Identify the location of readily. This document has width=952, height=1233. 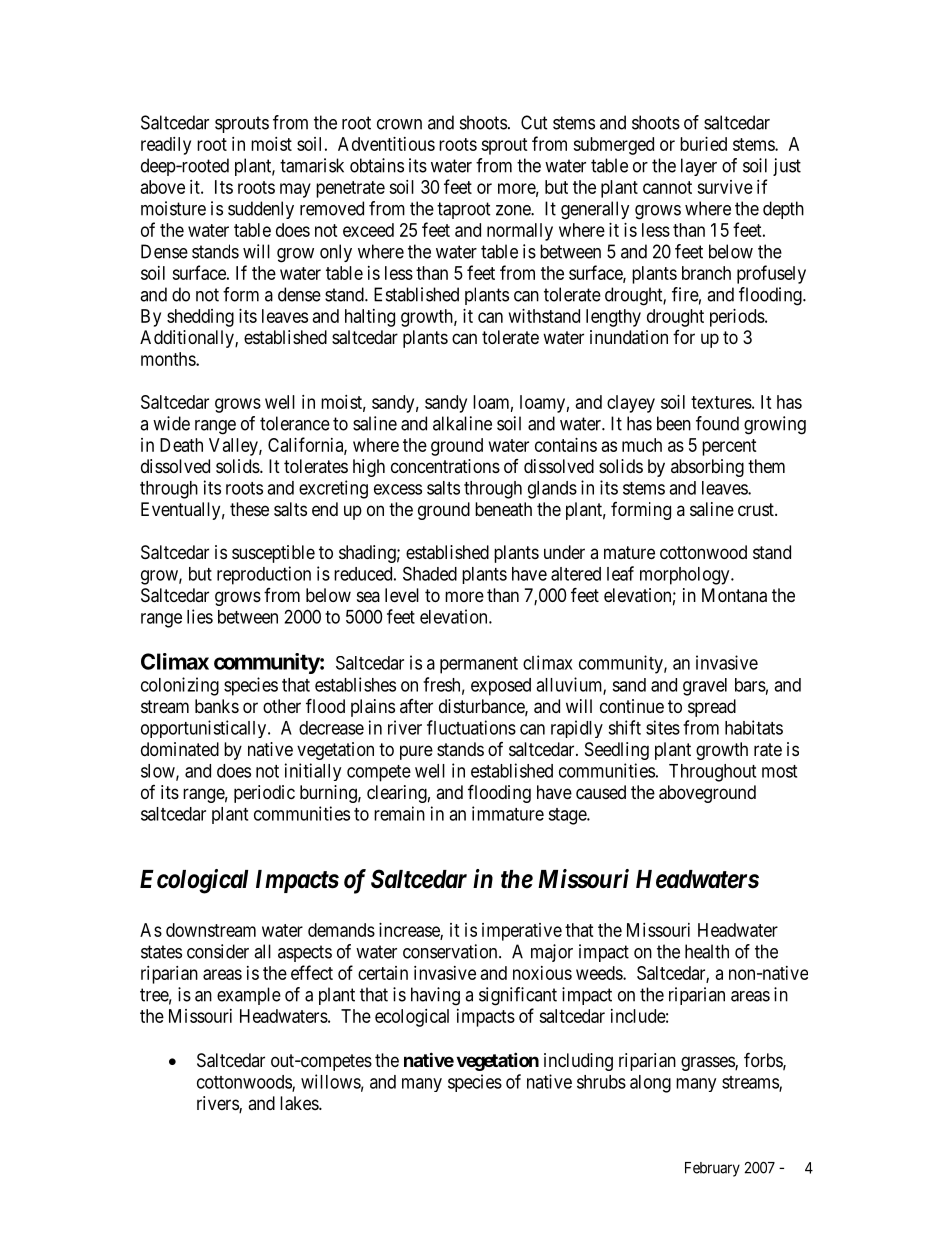
(166, 146).
